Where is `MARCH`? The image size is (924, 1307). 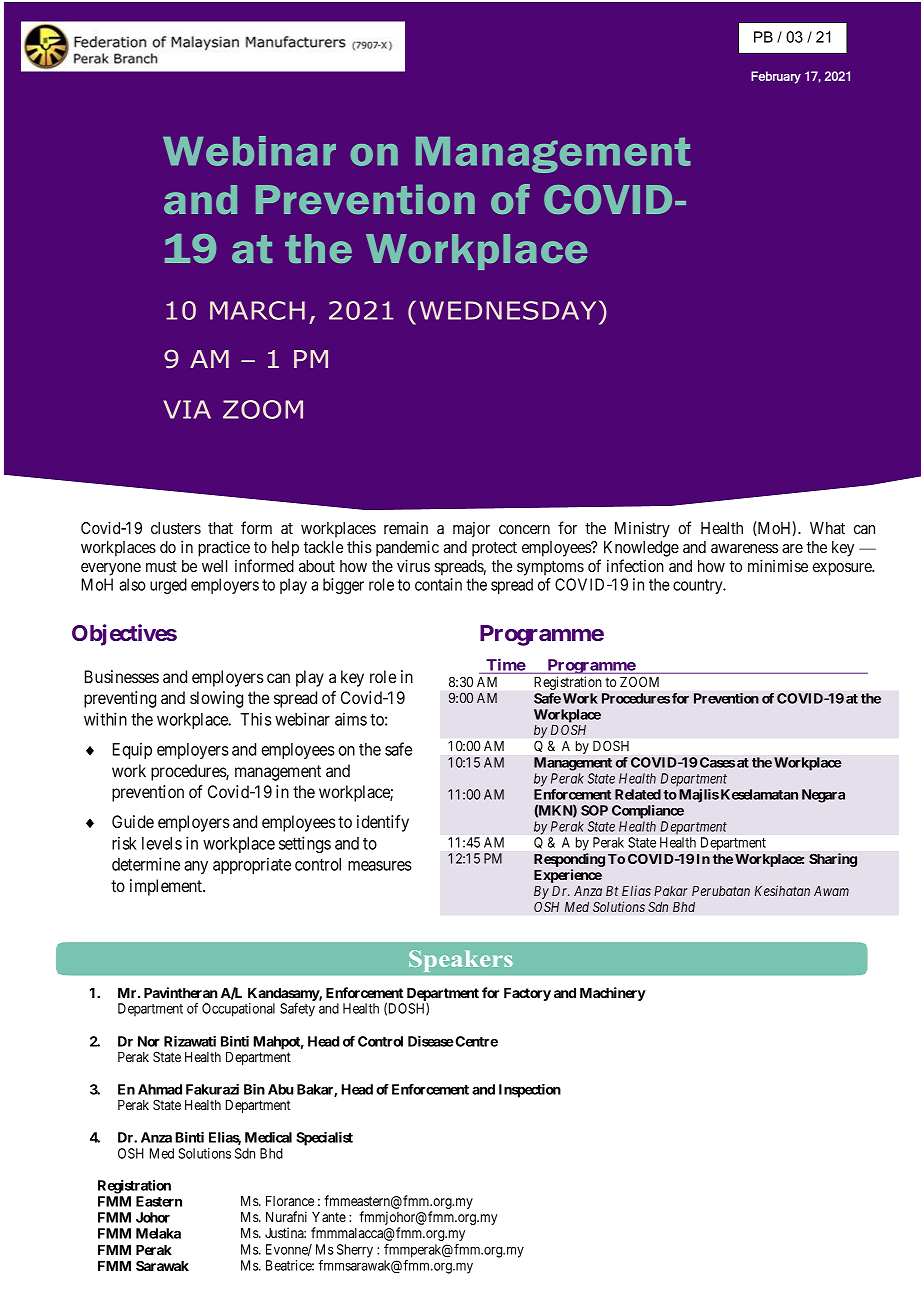
MARCH is located at coordinates (257, 310).
